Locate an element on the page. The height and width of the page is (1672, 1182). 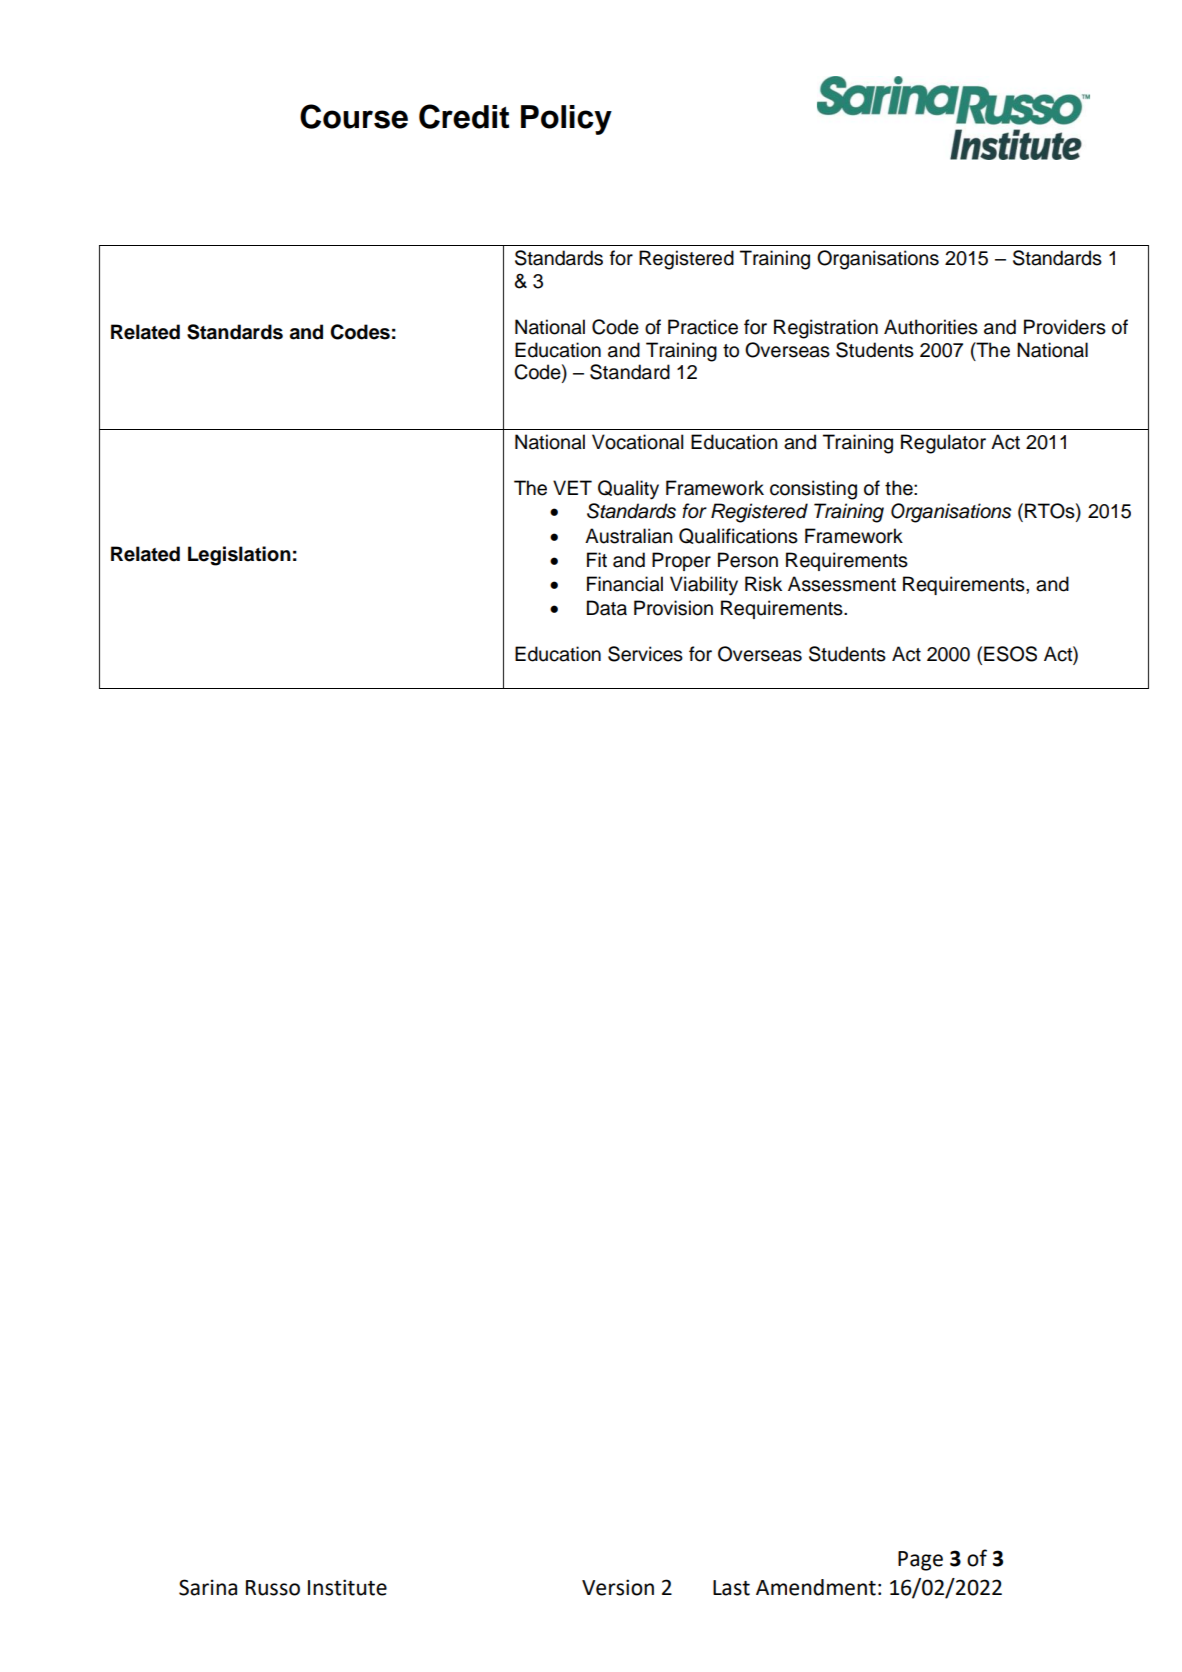
Version is located at coordinates (618, 1587).
